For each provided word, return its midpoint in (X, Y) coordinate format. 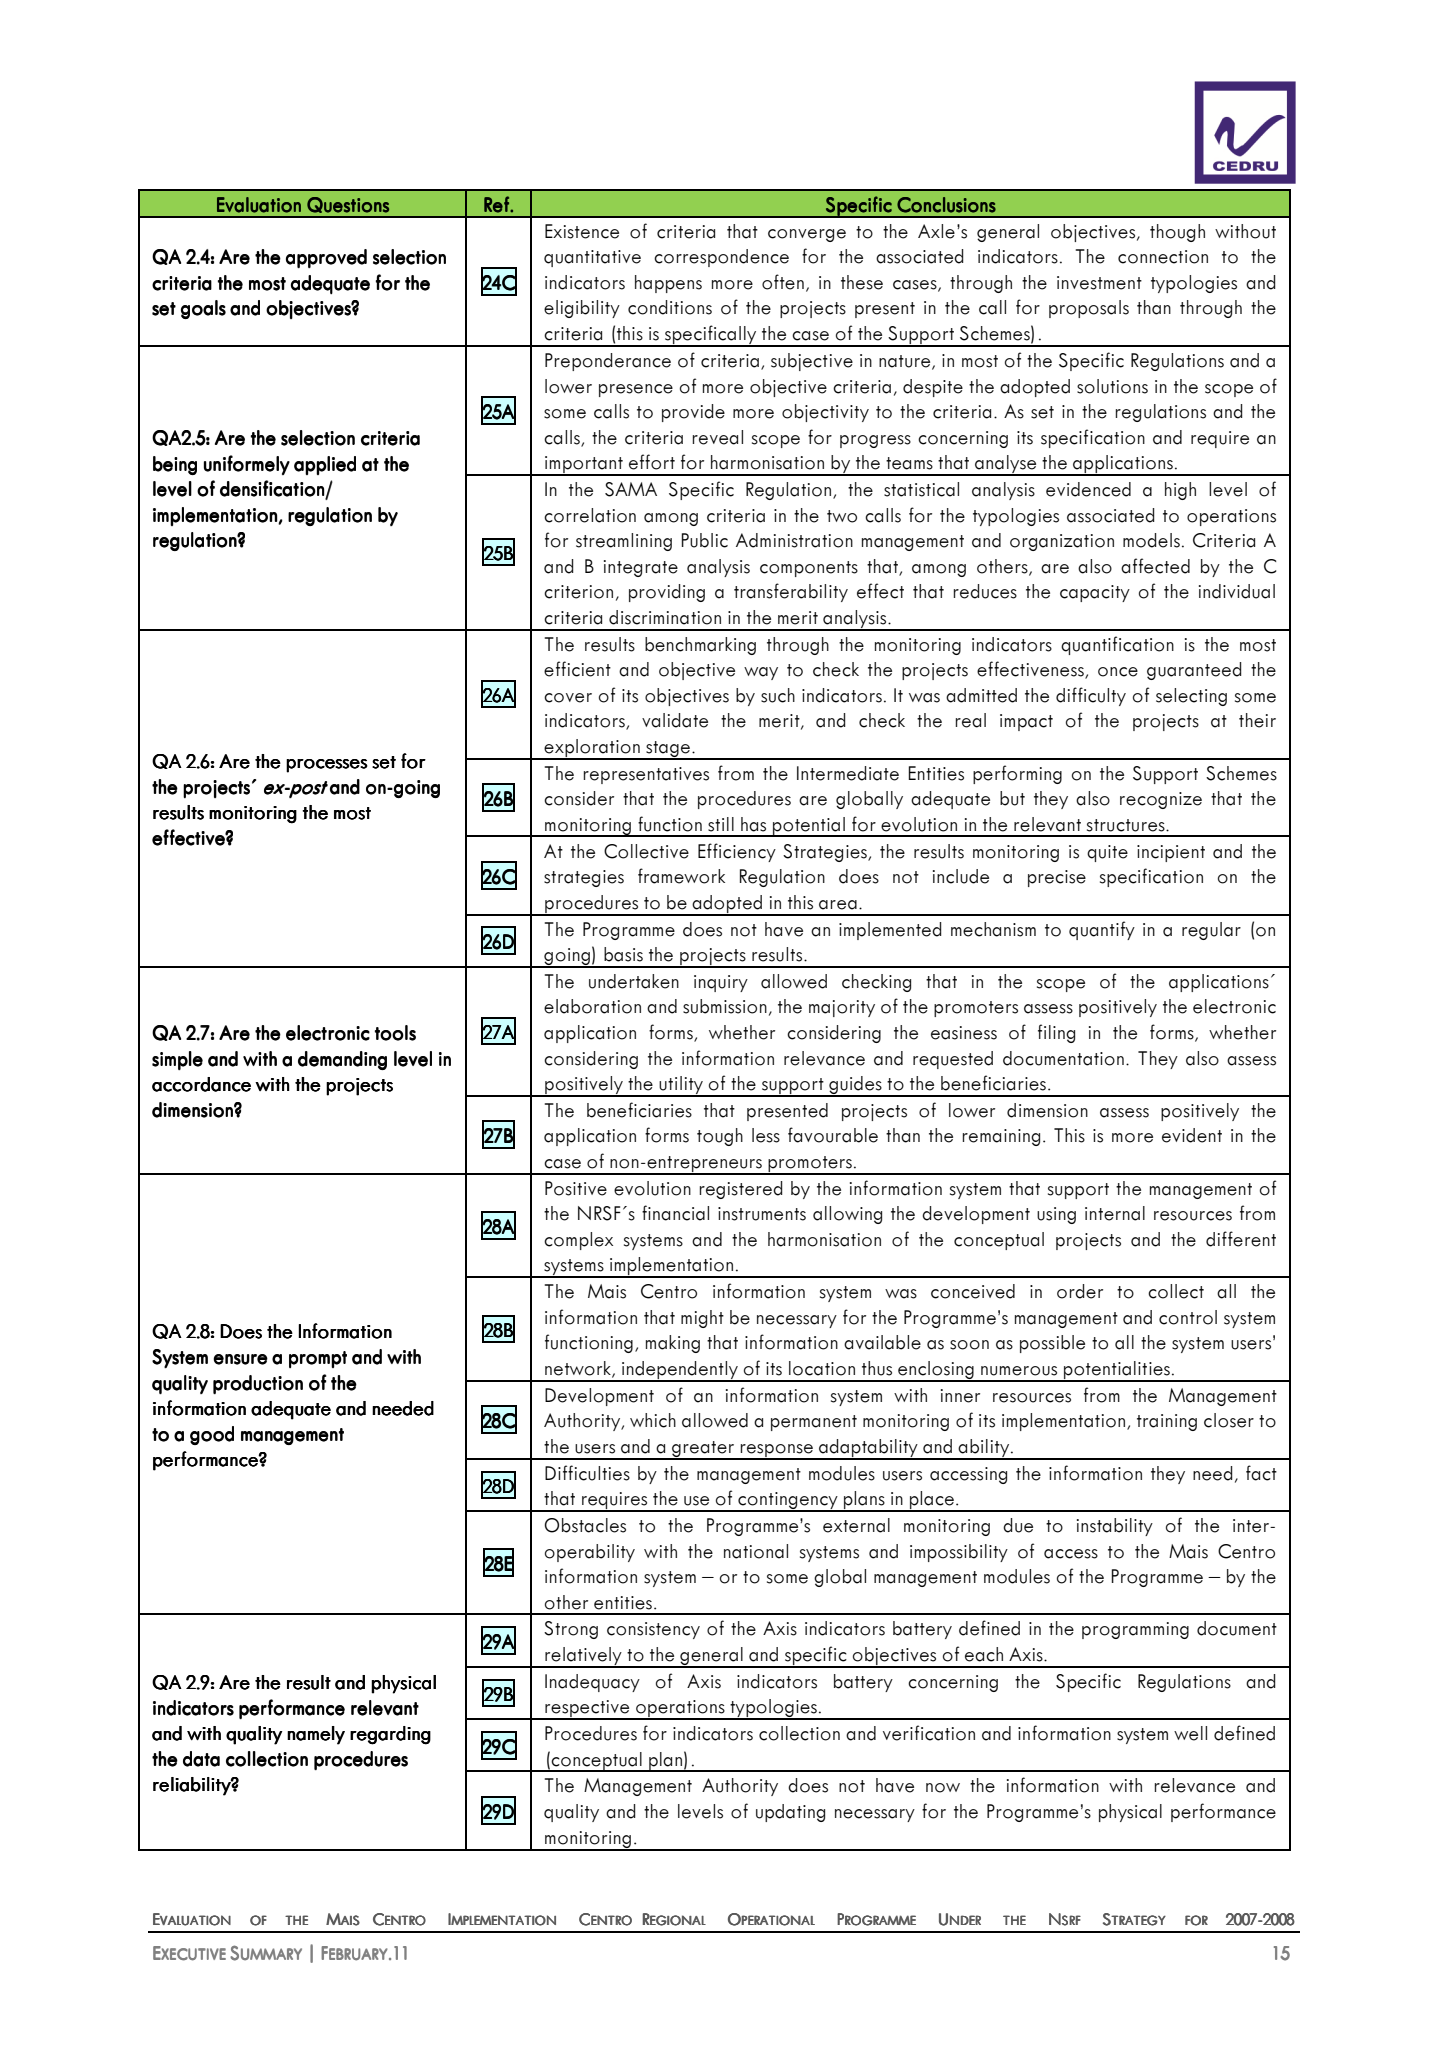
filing (1056, 1033)
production (258, 1384)
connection (1163, 257)
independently (680, 1371)
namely (316, 1735)
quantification (1117, 645)
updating (790, 1813)
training (1167, 1422)
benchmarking (700, 646)
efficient (577, 669)
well (1190, 1733)
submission (725, 1006)
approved (326, 258)
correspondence (721, 258)
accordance (201, 1084)
